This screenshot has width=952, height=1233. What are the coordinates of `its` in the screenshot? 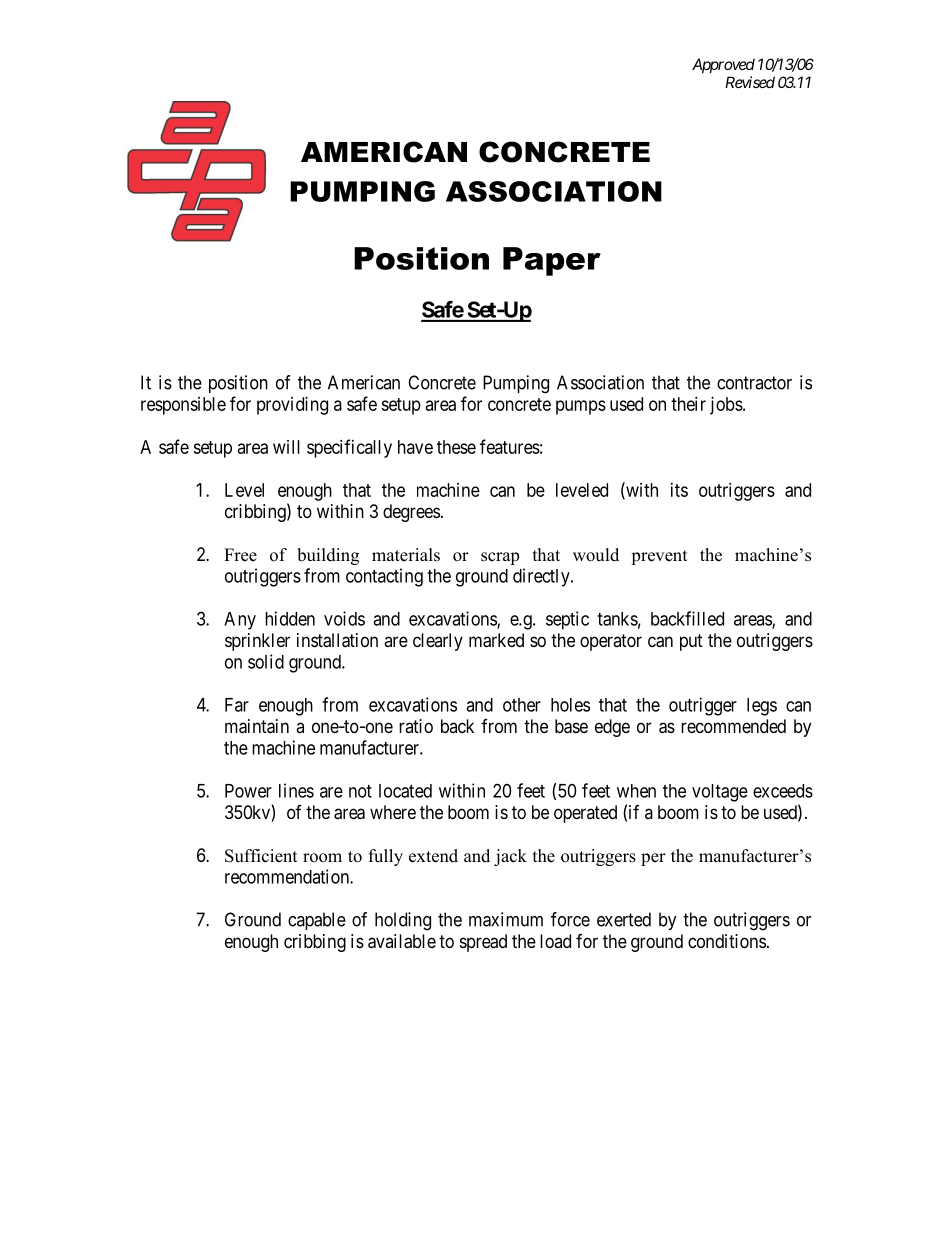 It's located at (679, 490).
